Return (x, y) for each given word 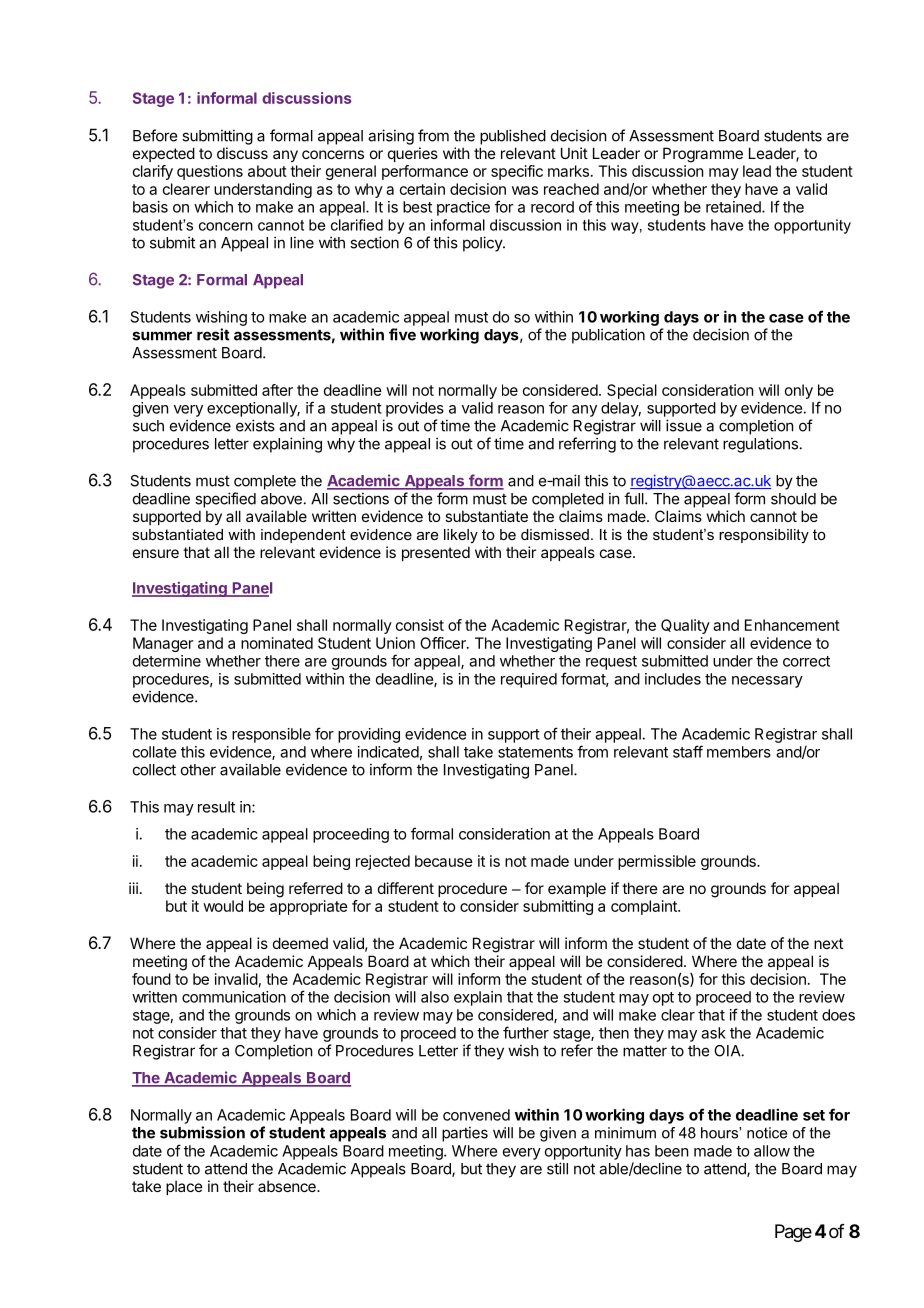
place (184, 1187)
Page (793, 1233)
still (557, 1168)
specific (517, 172)
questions (210, 172)
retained (734, 207)
